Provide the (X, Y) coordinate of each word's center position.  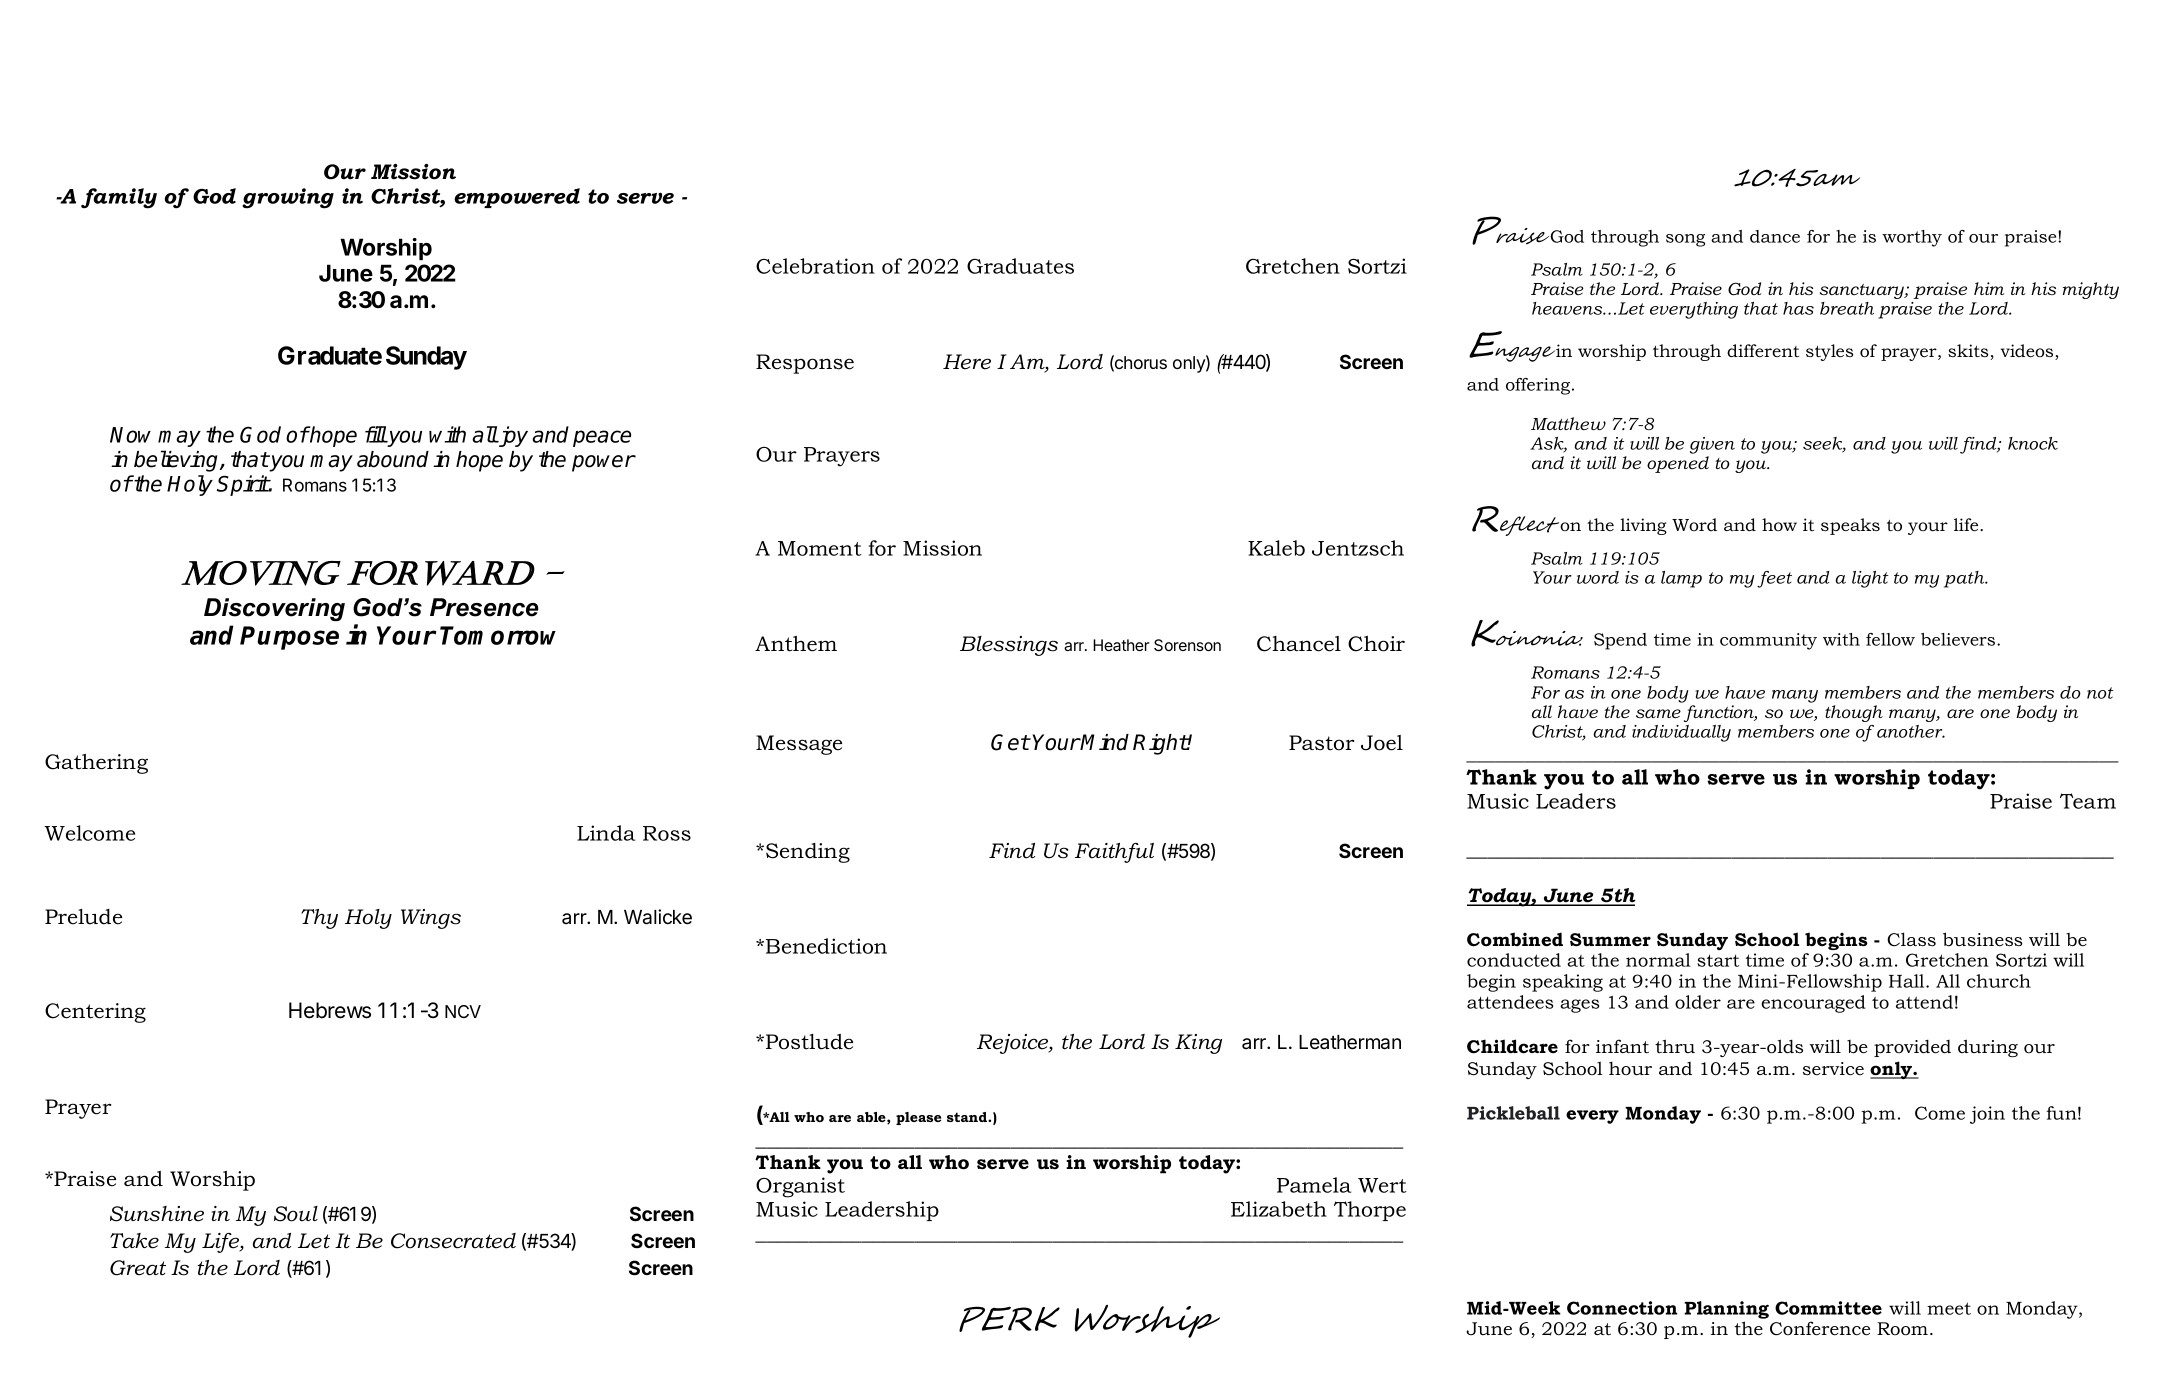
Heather (1121, 645)
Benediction (826, 946)
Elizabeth (1279, 1209)
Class (1911, 939)
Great (138, 1268)
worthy (1912, 238)
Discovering (274, 610)
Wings (431, 919)
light (1870, 579)
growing (288, 198)
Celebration (815, 266)
